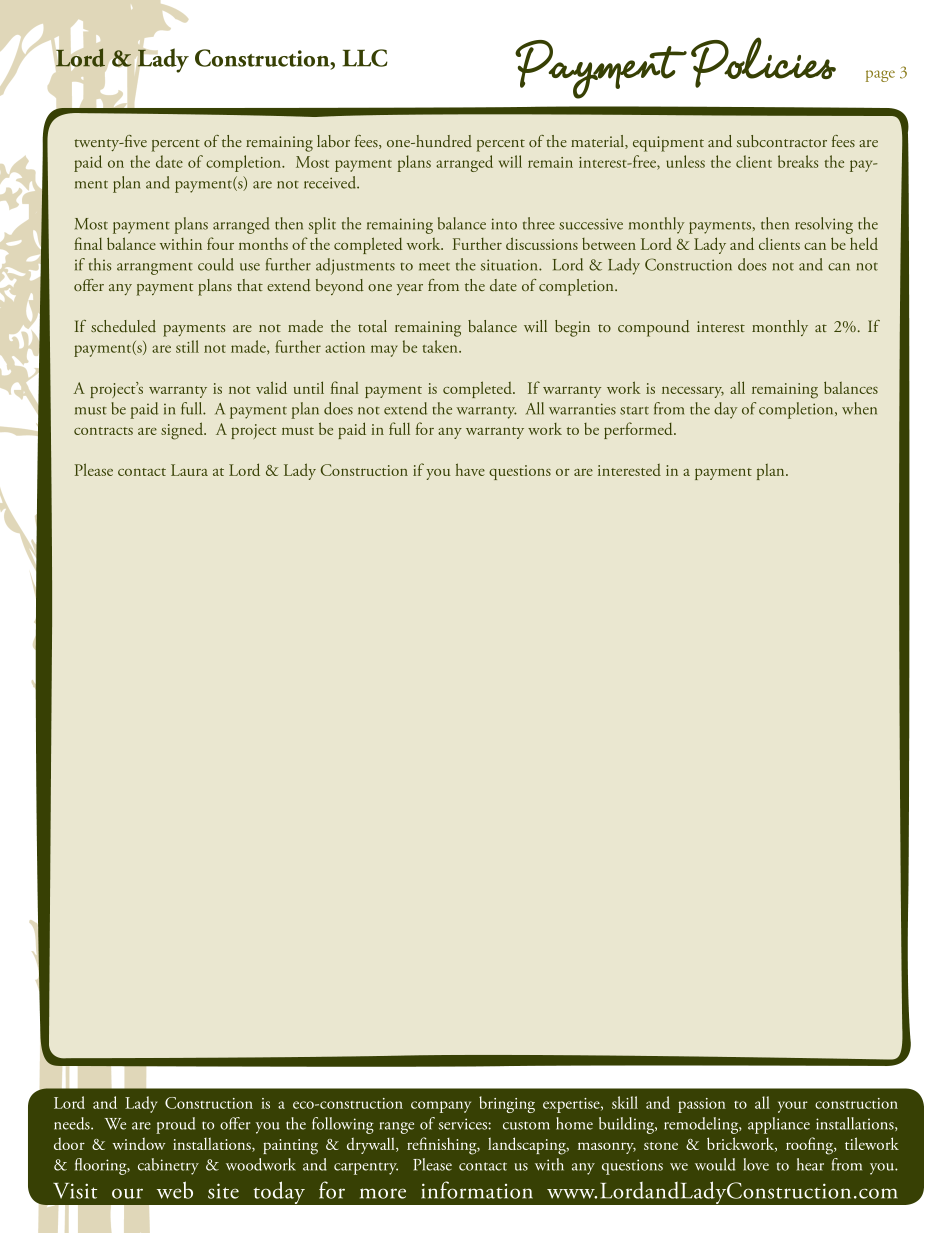 This page has height=1233, width=952. Describe the element at coordinates (176, 1125) in the page. I see `proud` at that location.
